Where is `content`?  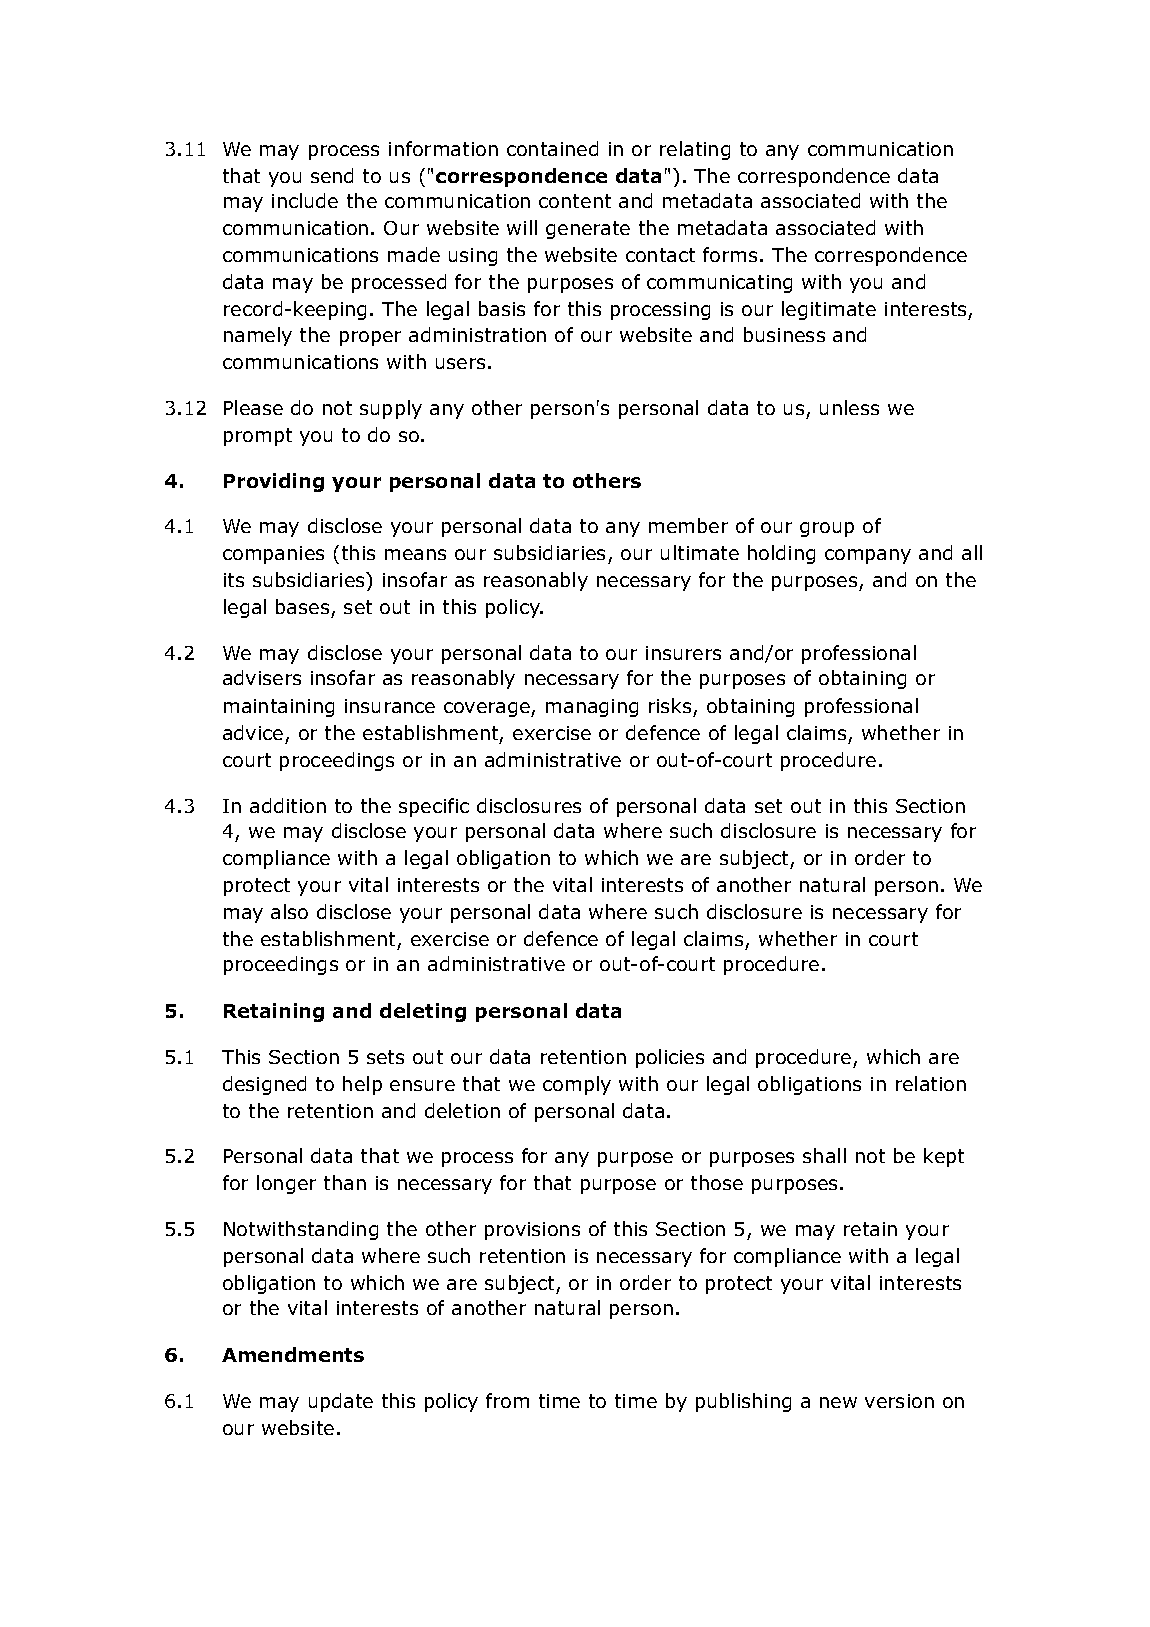 content is located at coordinates (575, 201).
